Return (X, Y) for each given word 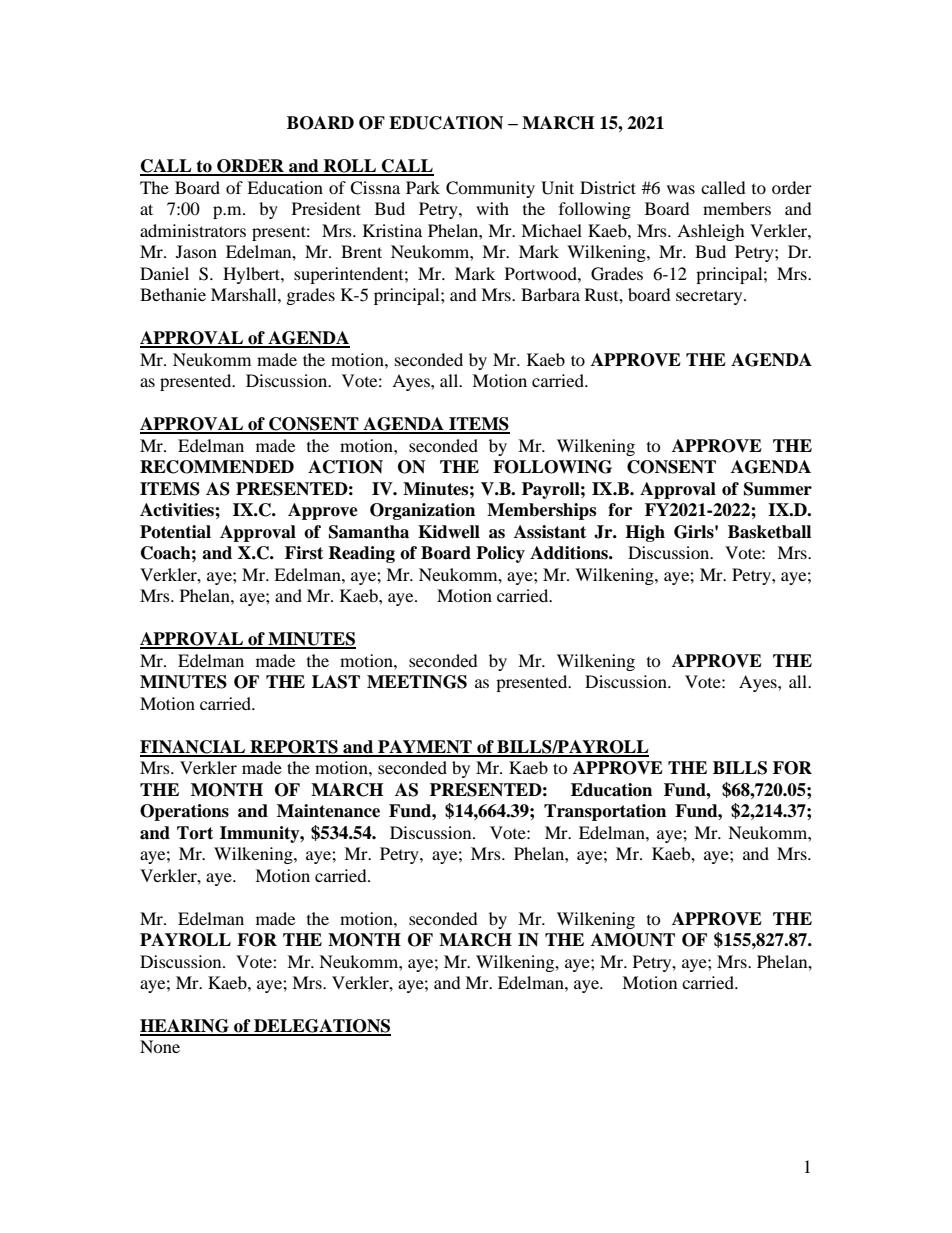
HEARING (185, 1027)
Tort (195, 833)
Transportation (605, 812)
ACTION (345, 467)
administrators (193, 230)
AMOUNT (633, 940)
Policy (500, 554)
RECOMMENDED (217, 467)
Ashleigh (711, 232)
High (645, 533)
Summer (778, 489)
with (492, 208)
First (304, 553)
